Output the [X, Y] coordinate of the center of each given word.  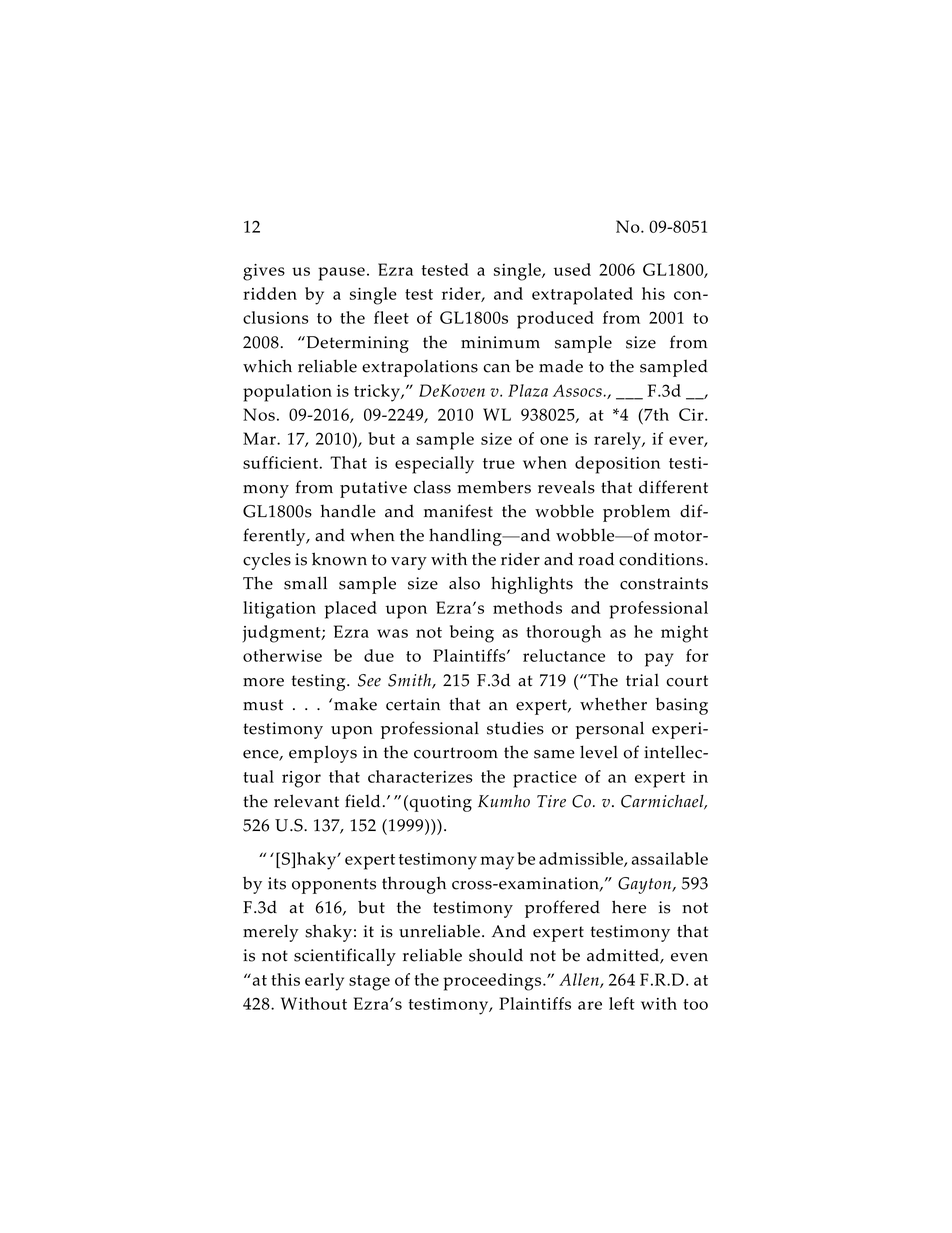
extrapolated [582, 296]
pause [341, 274]
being [472, 634]
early [324, 982]
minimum [500, 342]
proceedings [493, 982]
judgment [283, 634]
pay [659, 660]
